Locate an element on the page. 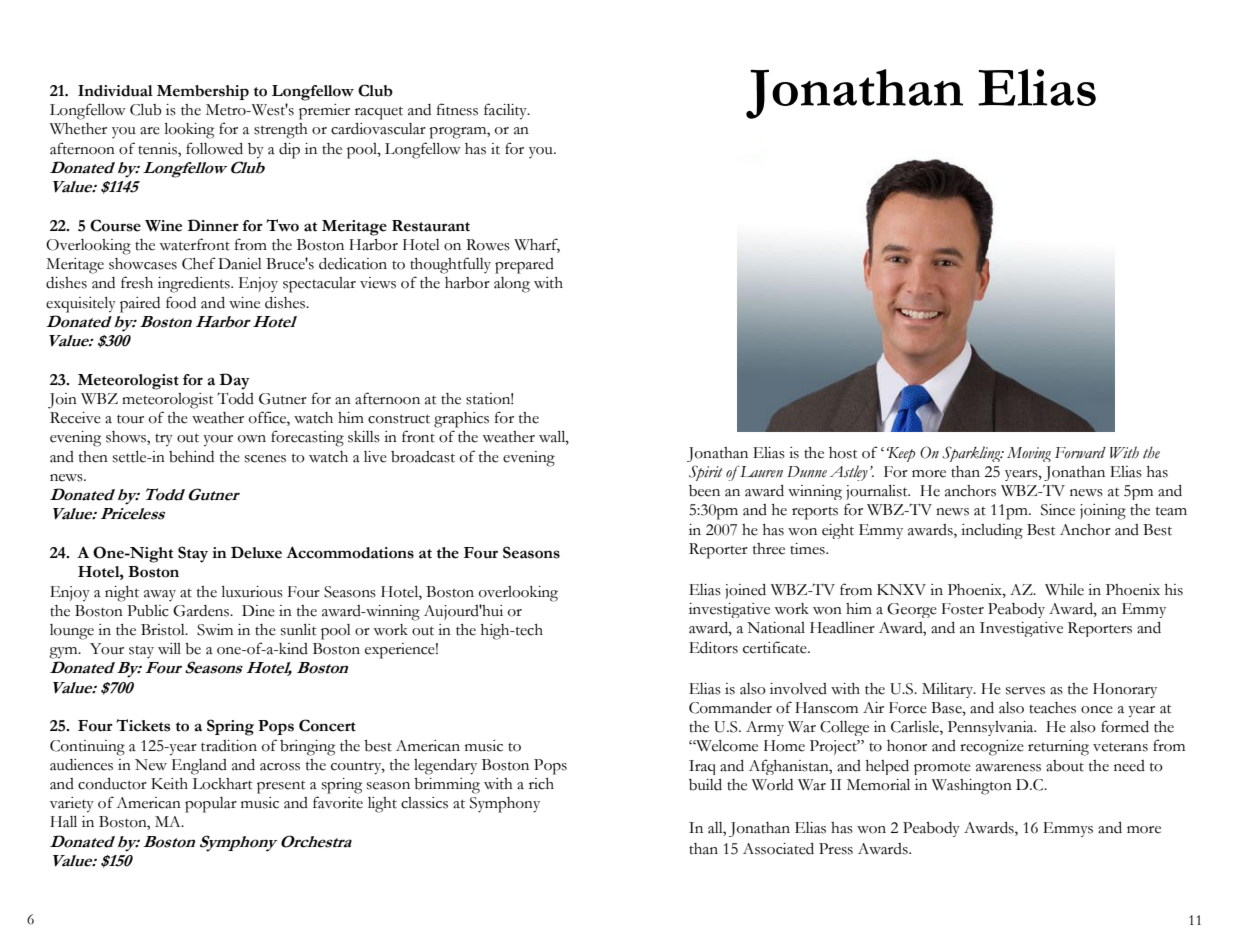  facility is located at coordinates (506, 111).
